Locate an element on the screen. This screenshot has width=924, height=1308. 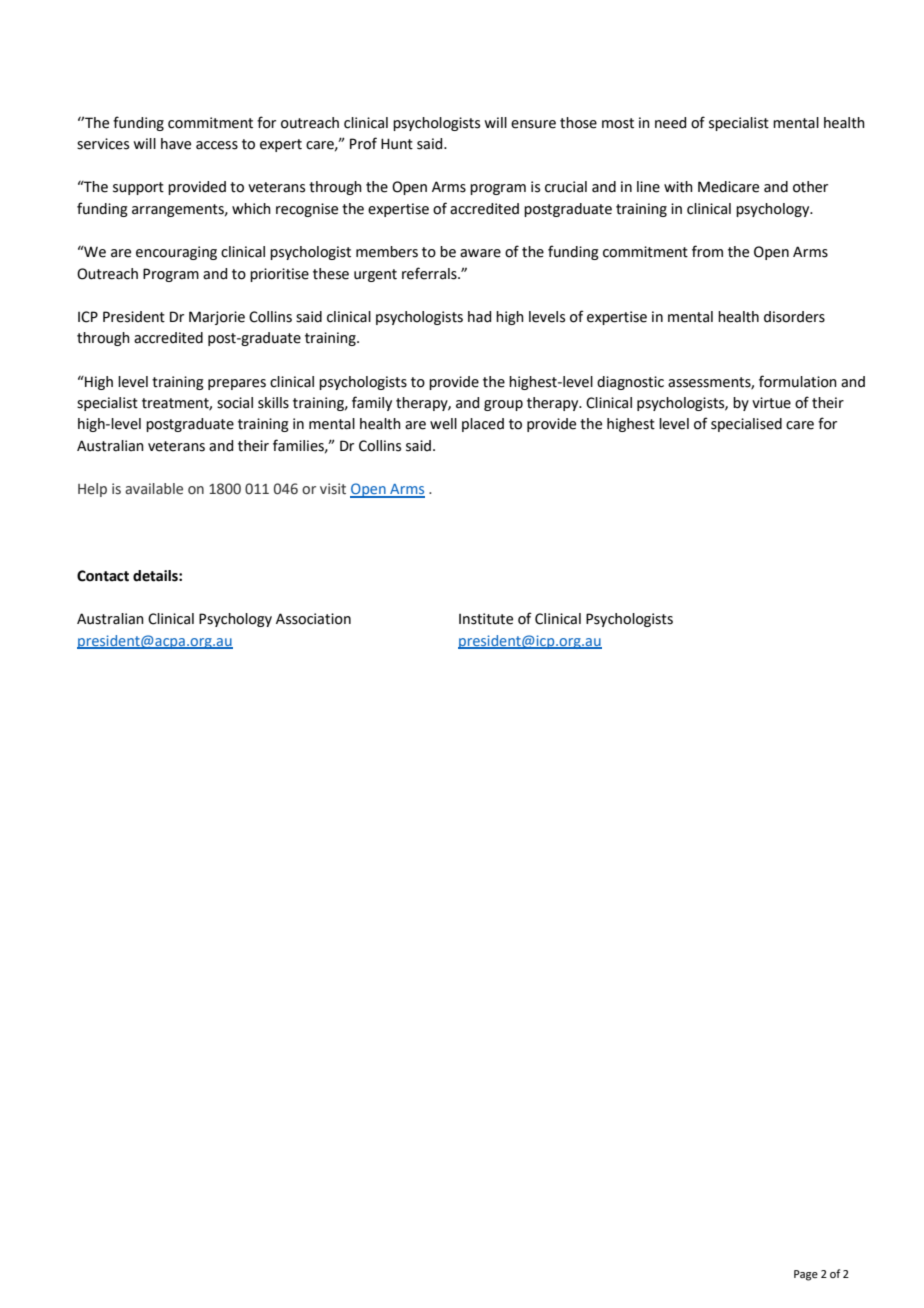
Page is located at coordinates (806, 1275).
